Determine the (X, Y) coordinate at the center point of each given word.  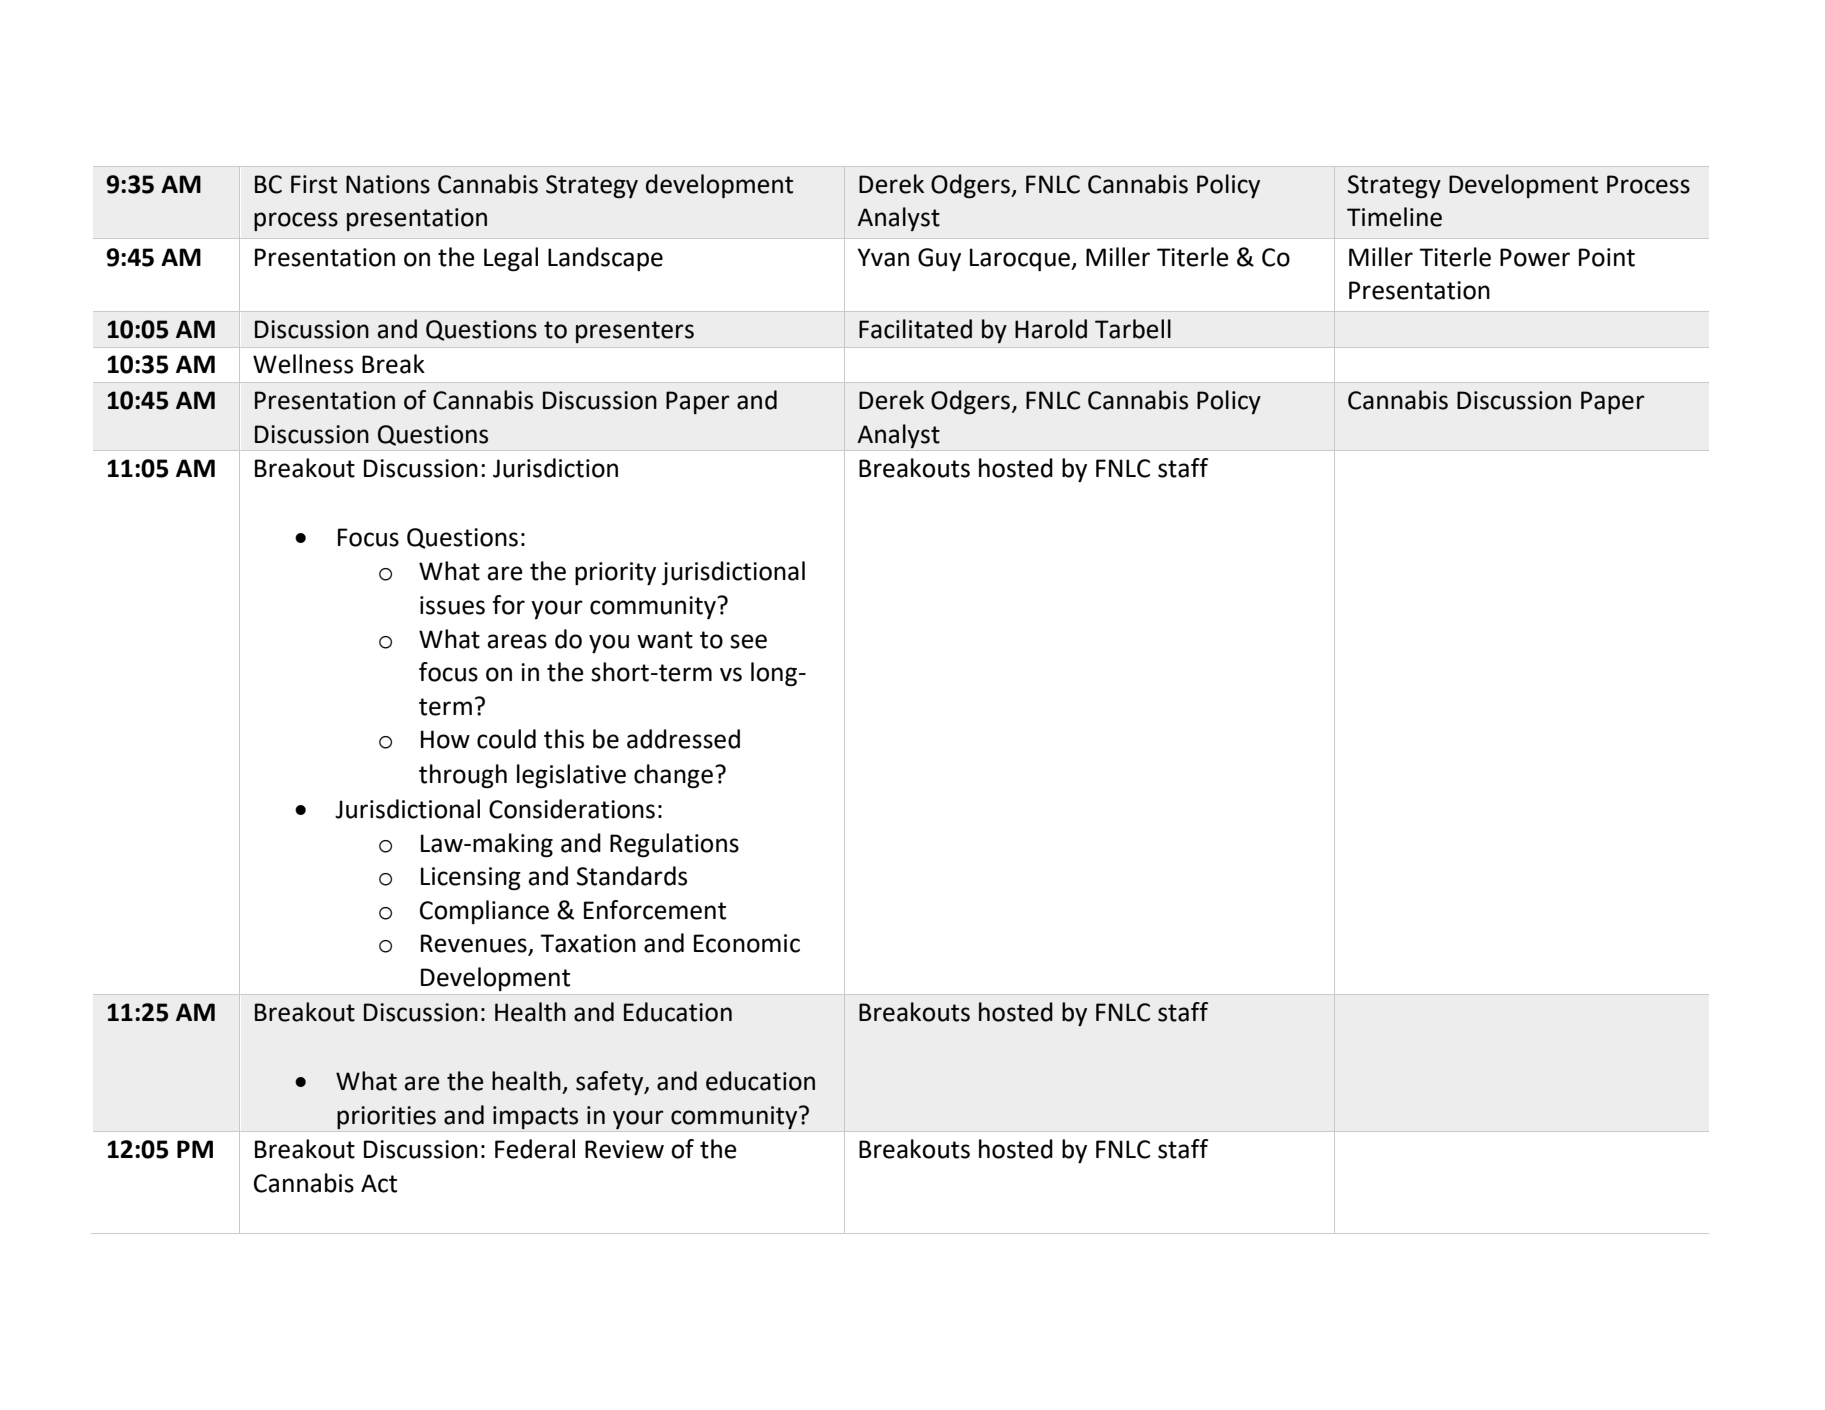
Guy (939, 259)
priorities (386, 1117)
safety (611, 1083)
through (463, 776)
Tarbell (1133, 329)
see (748, 641)
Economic (747, 943)
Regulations (674, 845)
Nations (388, 184)
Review (624, 1149)
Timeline (1394, 217)
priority (615, 573)
